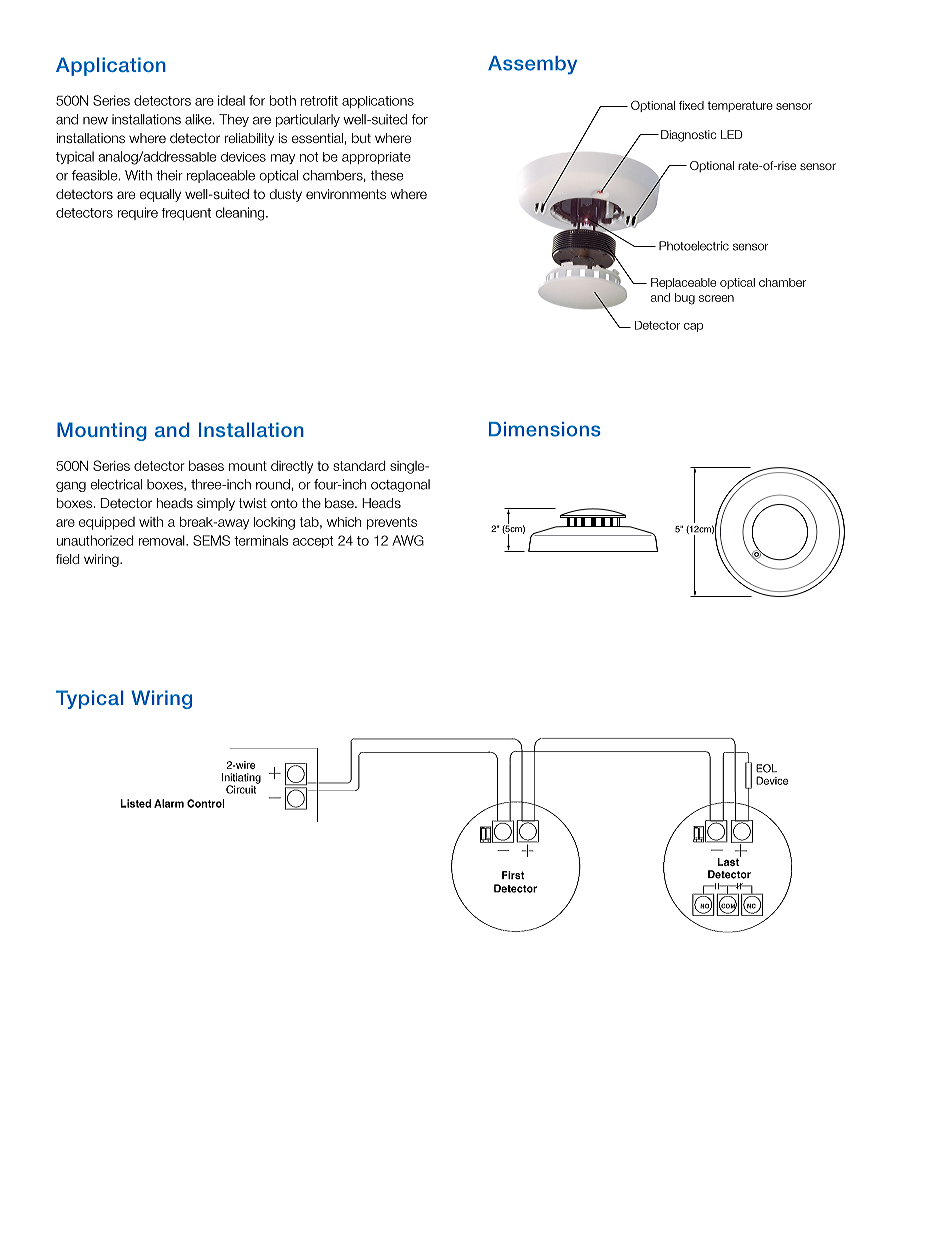 The image size is (952, 1233). I want to click on new, so click(95, 121).
